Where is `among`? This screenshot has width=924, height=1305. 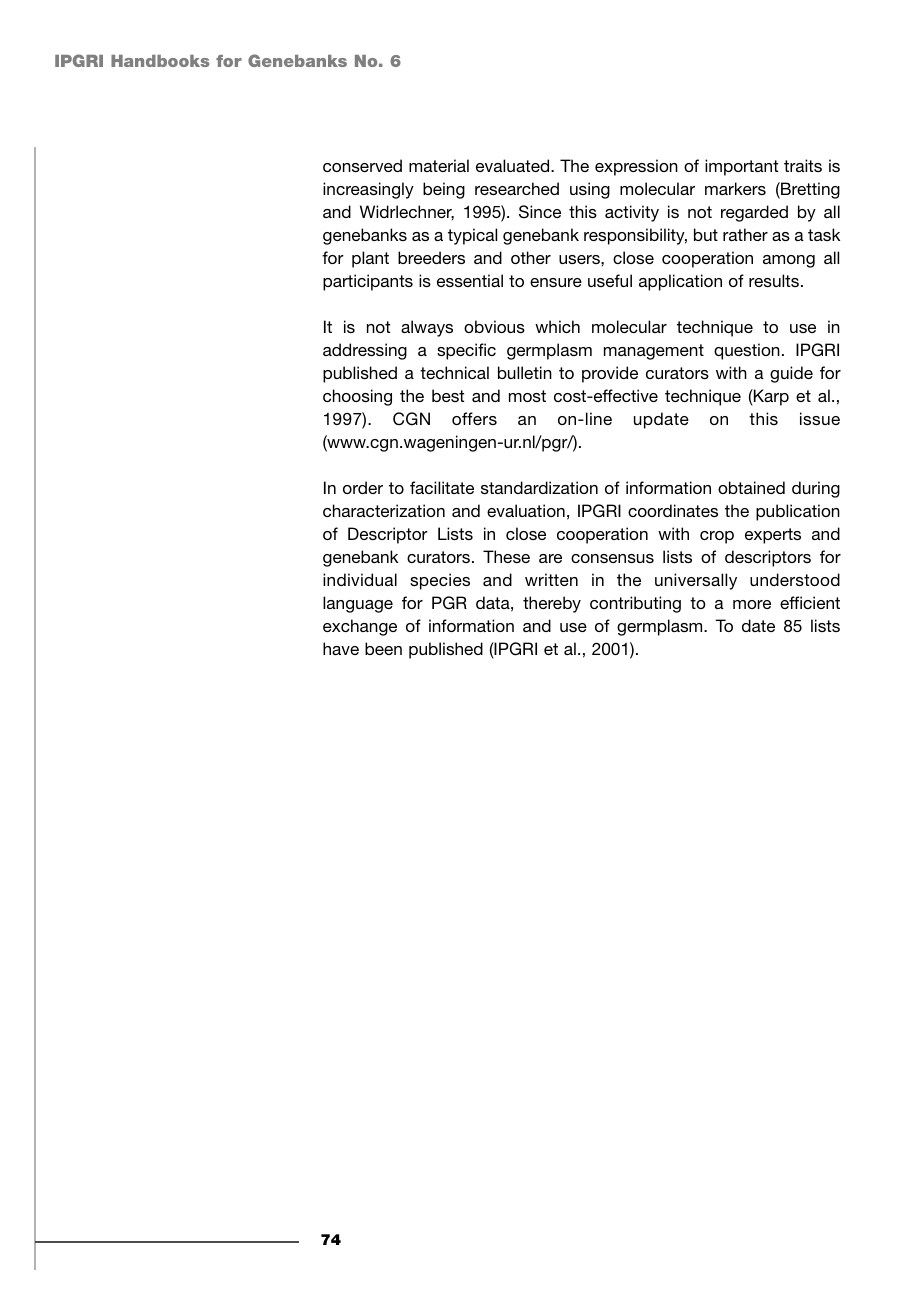
among is located at coordinates (789, 261).
